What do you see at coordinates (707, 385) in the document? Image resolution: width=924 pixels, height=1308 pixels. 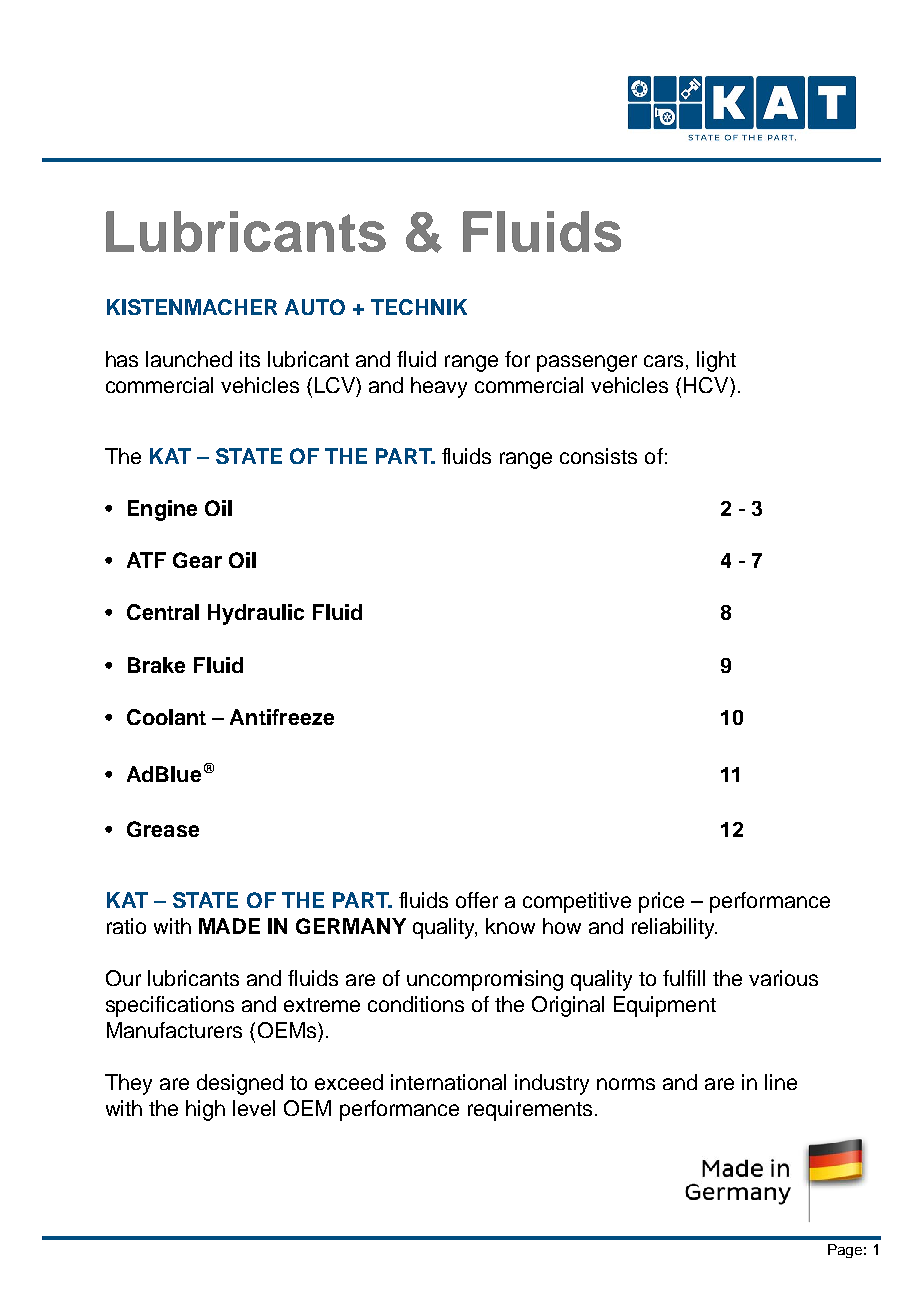 I see `HCV` at bounding box center [707, 385].
